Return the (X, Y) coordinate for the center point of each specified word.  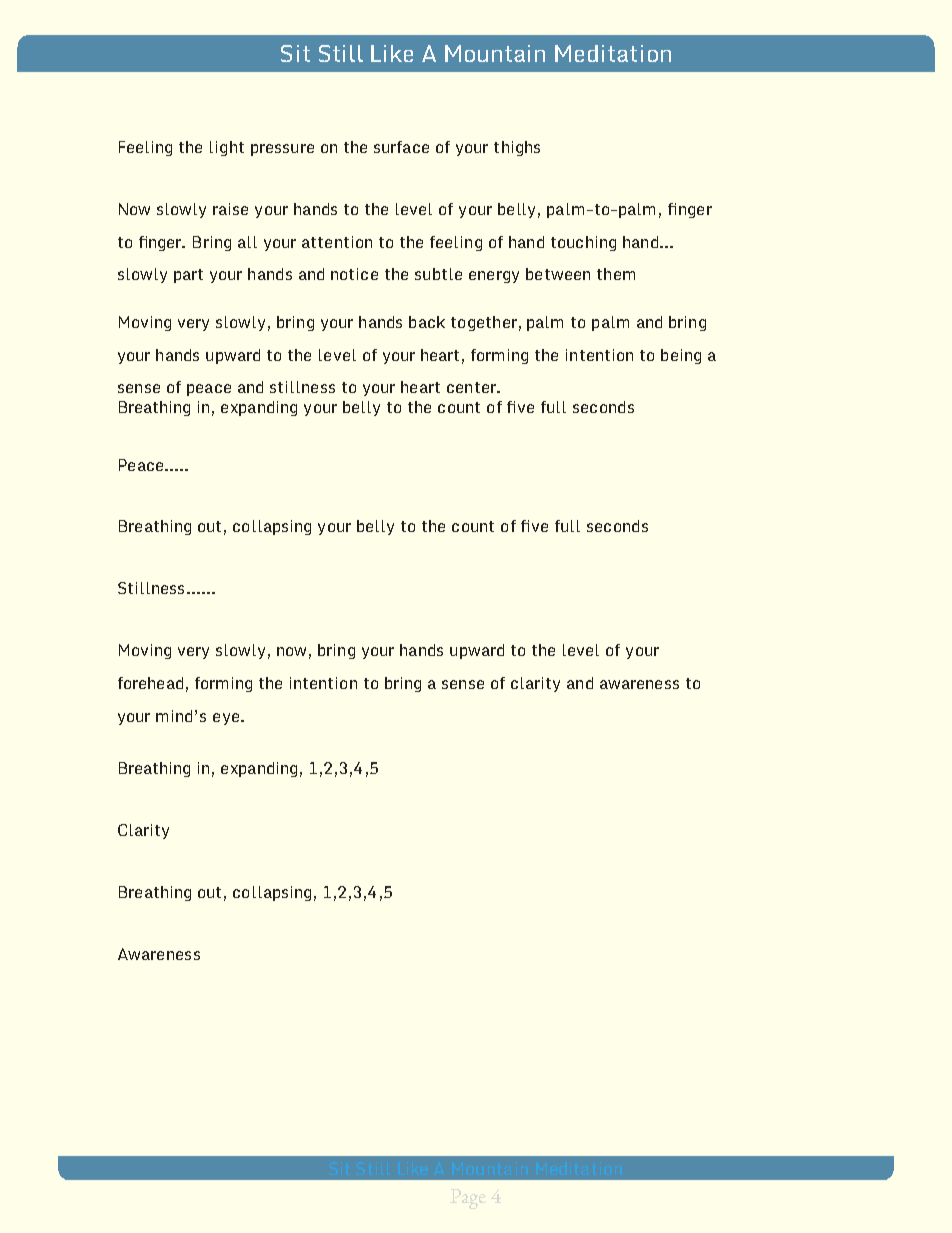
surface (401, 147)
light (227, 148)
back (427, 322)
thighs (517, 148)
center (472, 387)
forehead (150, 683)
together (484, 323)
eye (226, 719)
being (681, 356)
